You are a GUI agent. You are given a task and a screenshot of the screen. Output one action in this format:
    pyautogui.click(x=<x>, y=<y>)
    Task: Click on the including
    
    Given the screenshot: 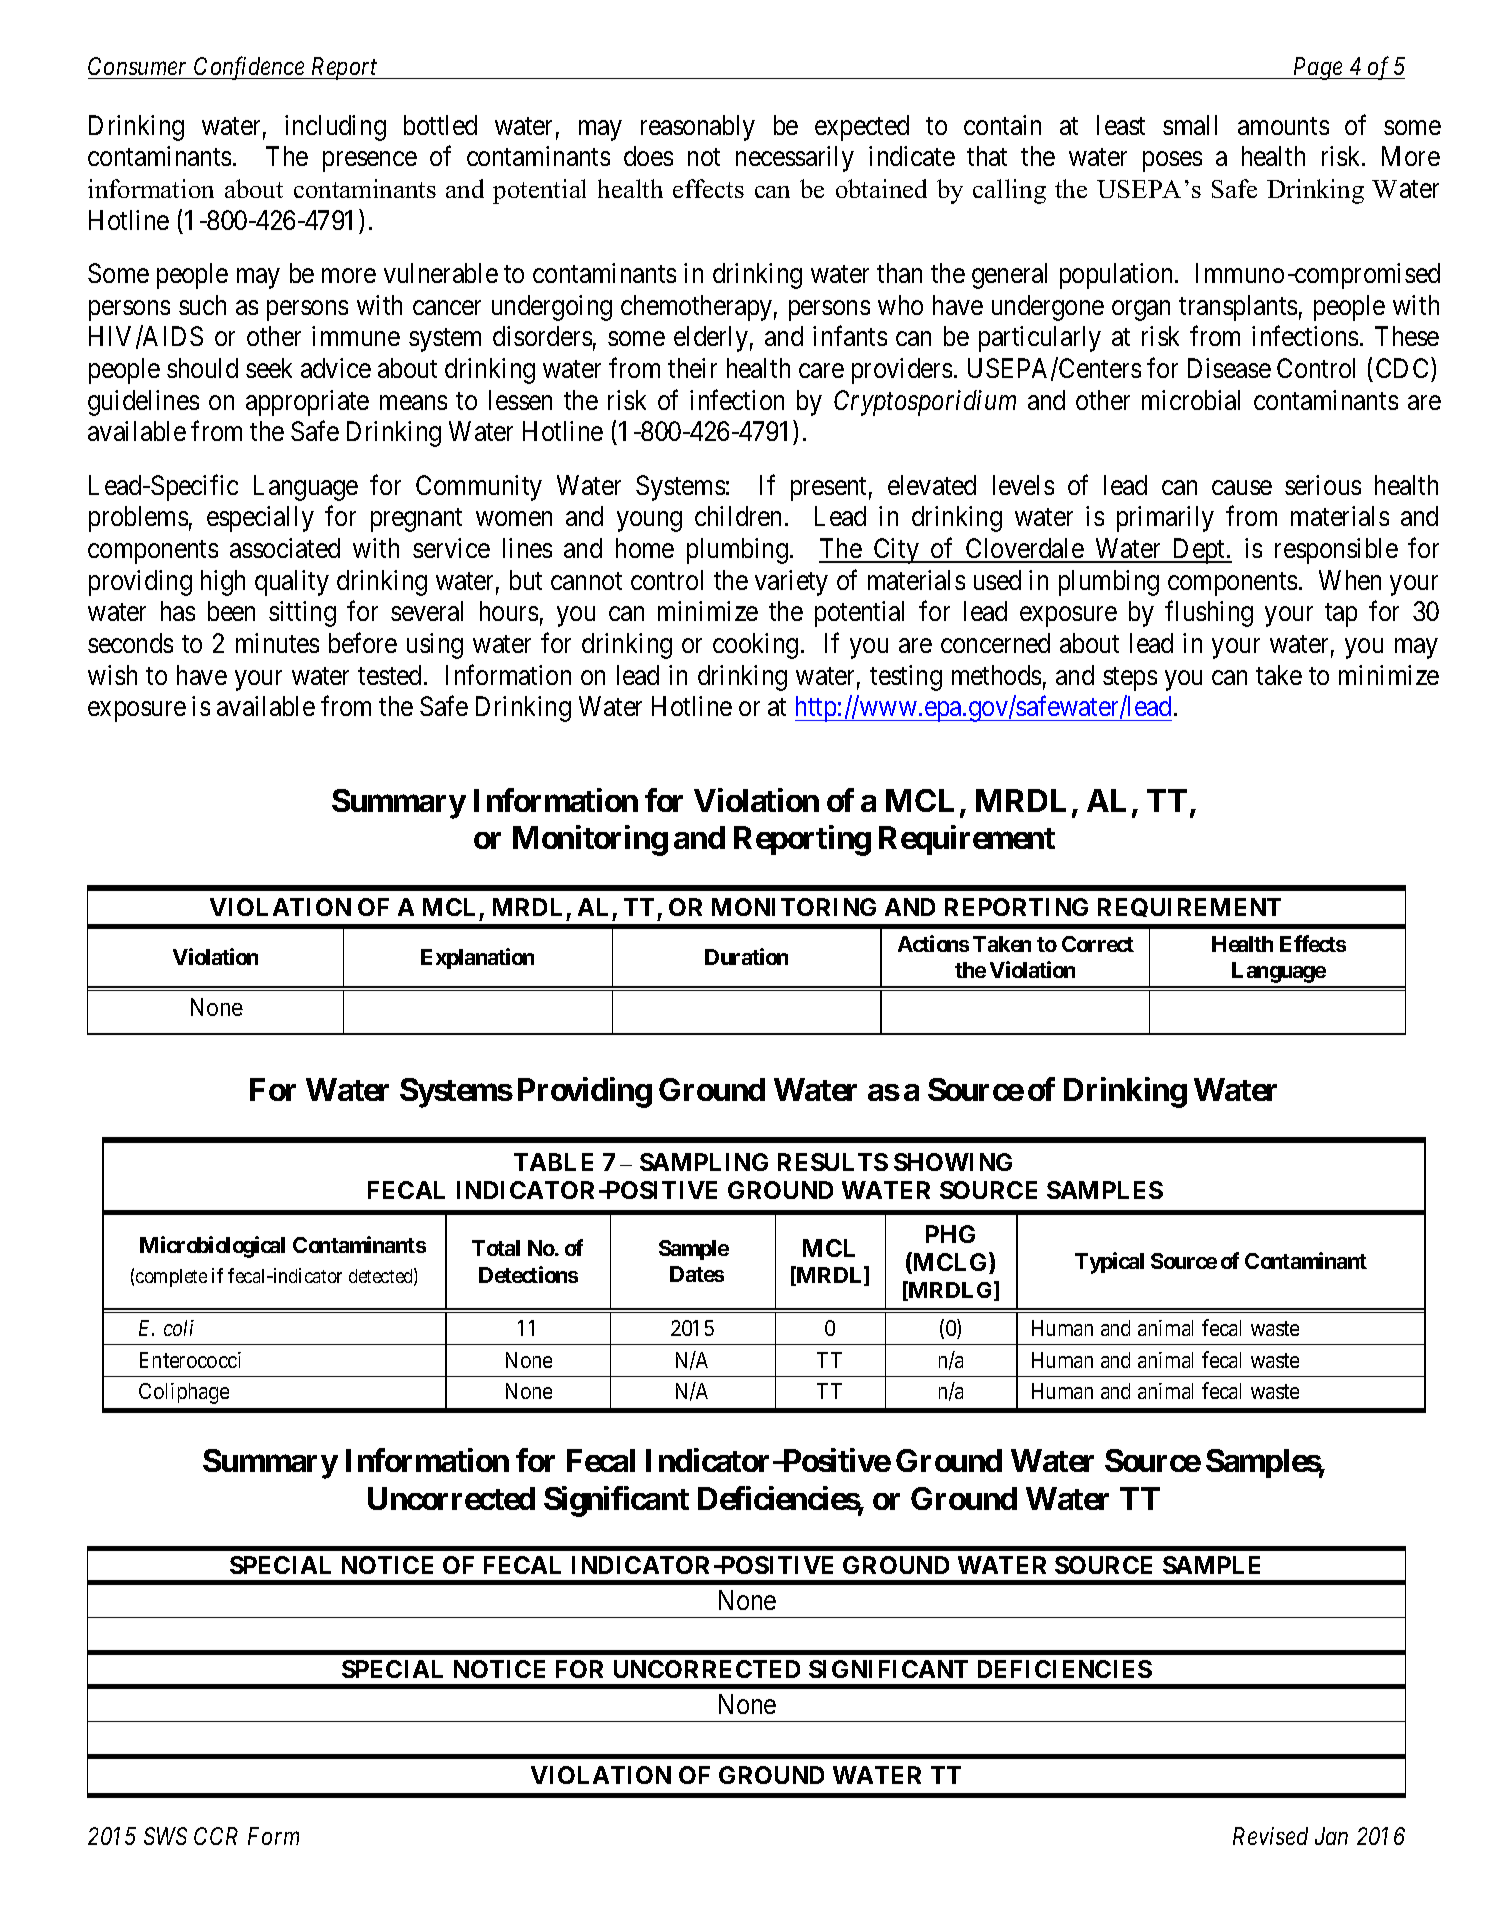 What is the action you would take?
    pyautogui.click(x=335, y=128)
